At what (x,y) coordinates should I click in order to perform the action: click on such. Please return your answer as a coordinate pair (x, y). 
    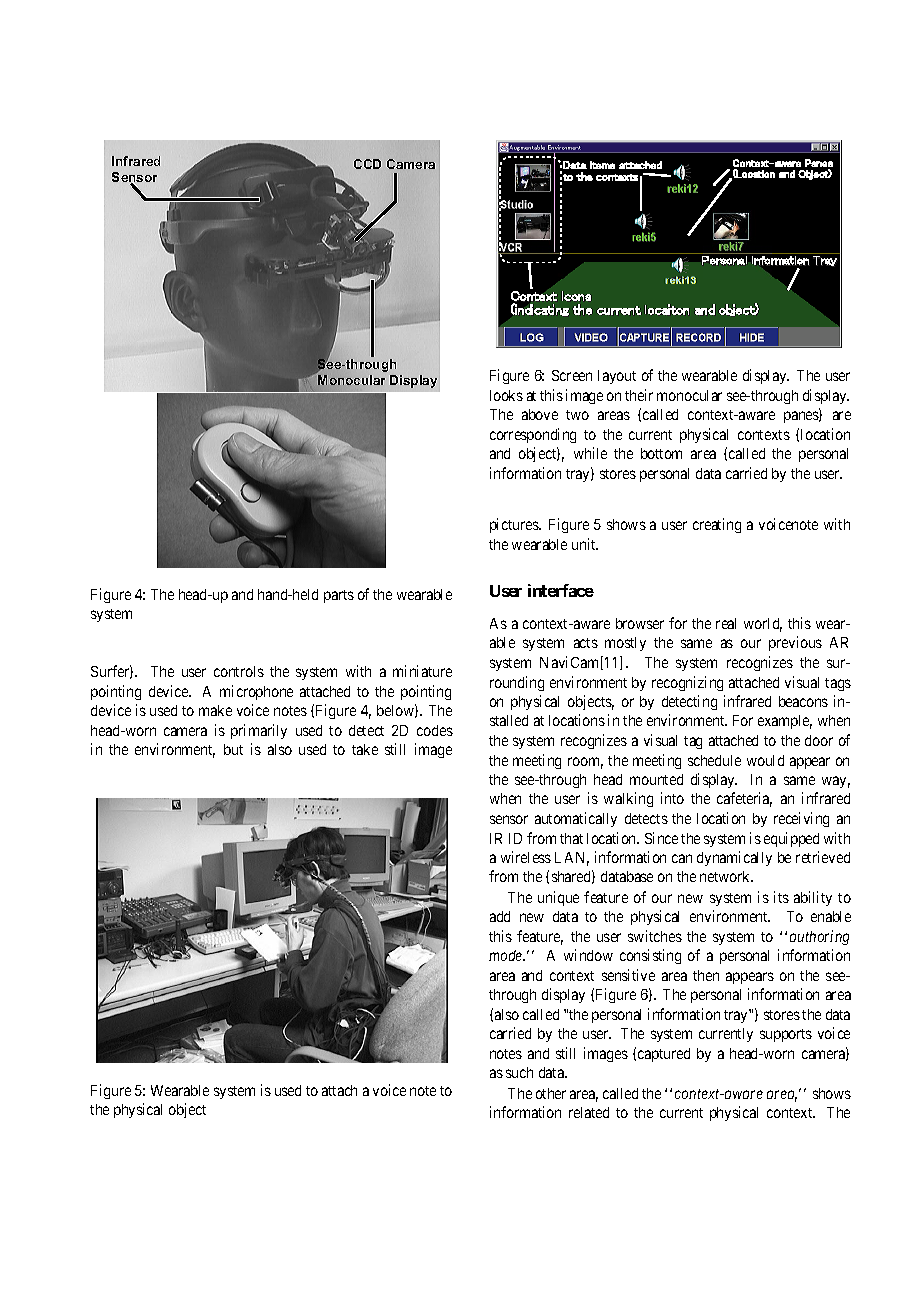
    Looking at the image, I should click on (519, 1072).
